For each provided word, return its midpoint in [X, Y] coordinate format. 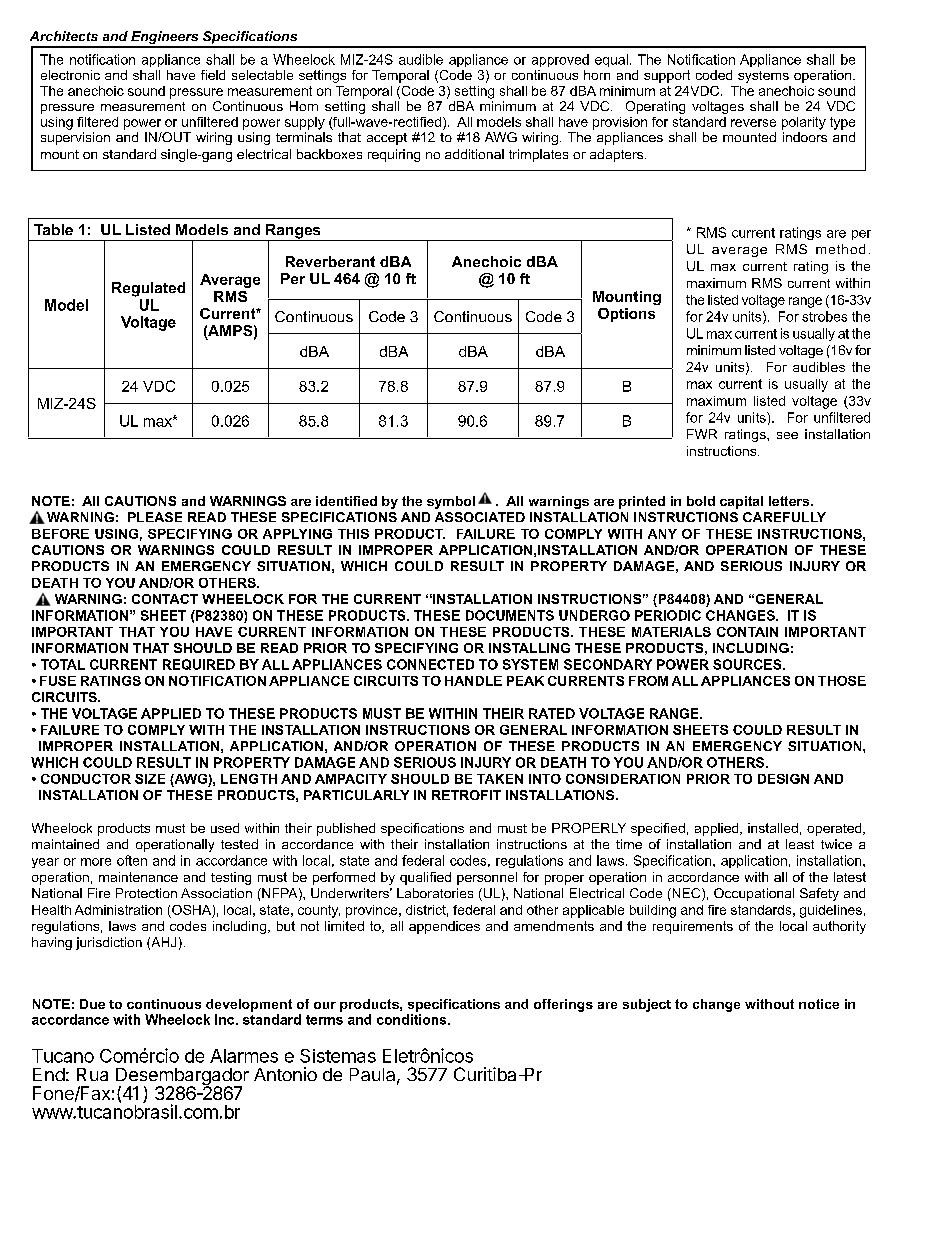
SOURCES [748, 664]
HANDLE [473, 681]
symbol [451, 502]
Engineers [165, 39]
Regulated [148, 289]
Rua [92, 1074]
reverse [753, 123]
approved [560, 60]
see [787, 435]
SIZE [150, 779]
